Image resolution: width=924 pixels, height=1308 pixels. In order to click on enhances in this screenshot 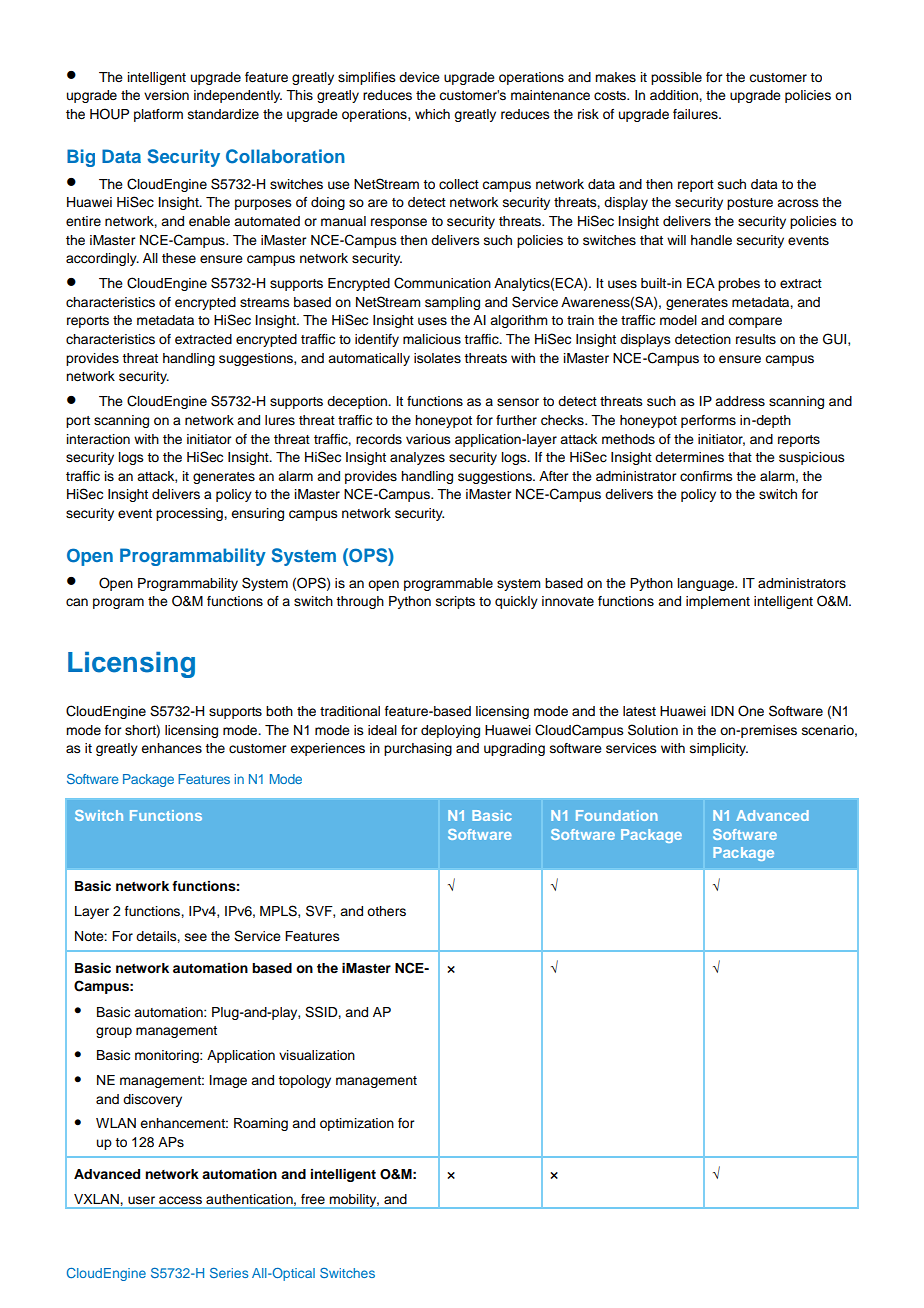, I will do `click(171, 748)`.
